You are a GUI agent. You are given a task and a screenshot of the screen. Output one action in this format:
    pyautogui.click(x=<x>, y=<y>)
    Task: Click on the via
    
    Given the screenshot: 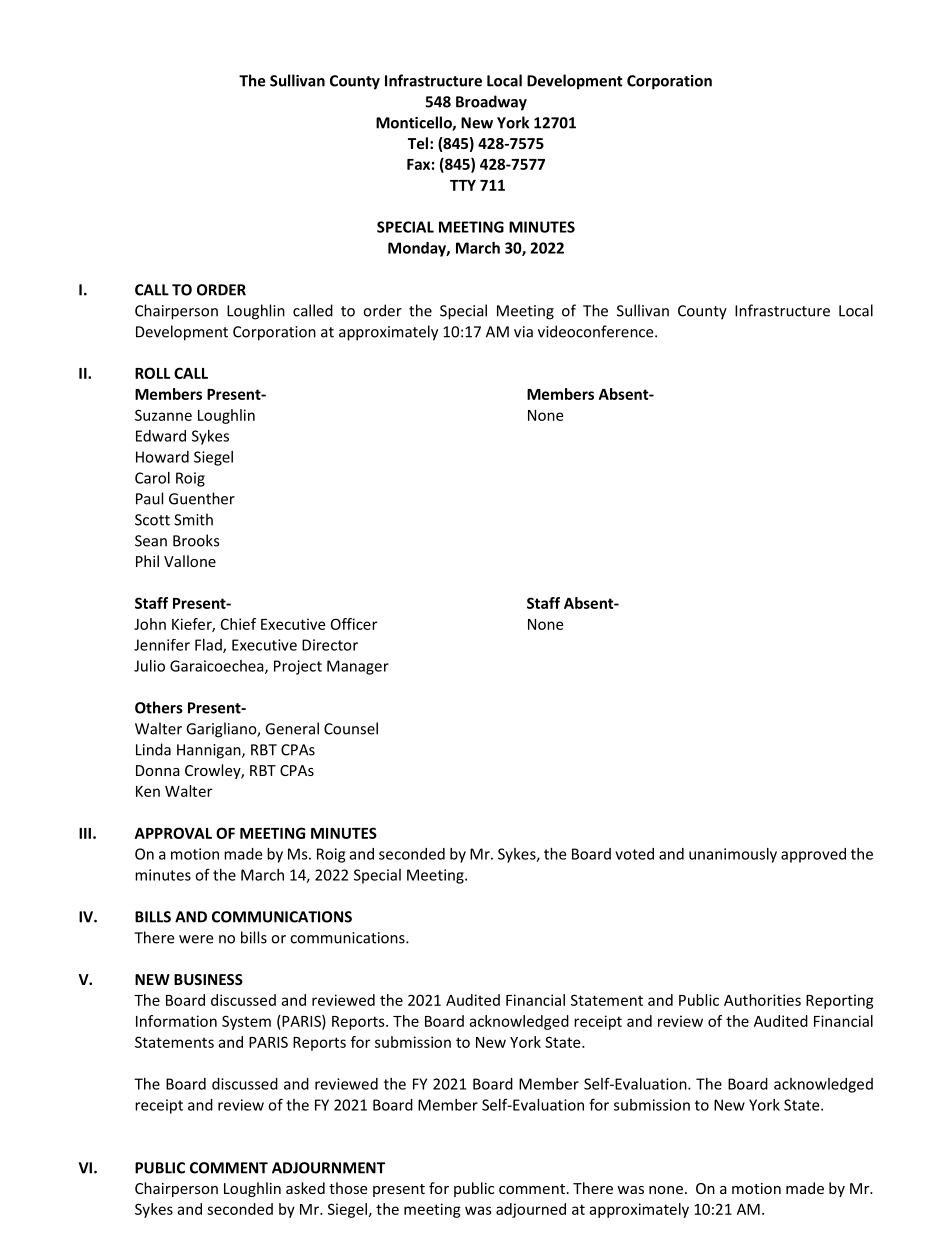 What is the action you would take?
    pyautogui.click(x=523, y=332)
